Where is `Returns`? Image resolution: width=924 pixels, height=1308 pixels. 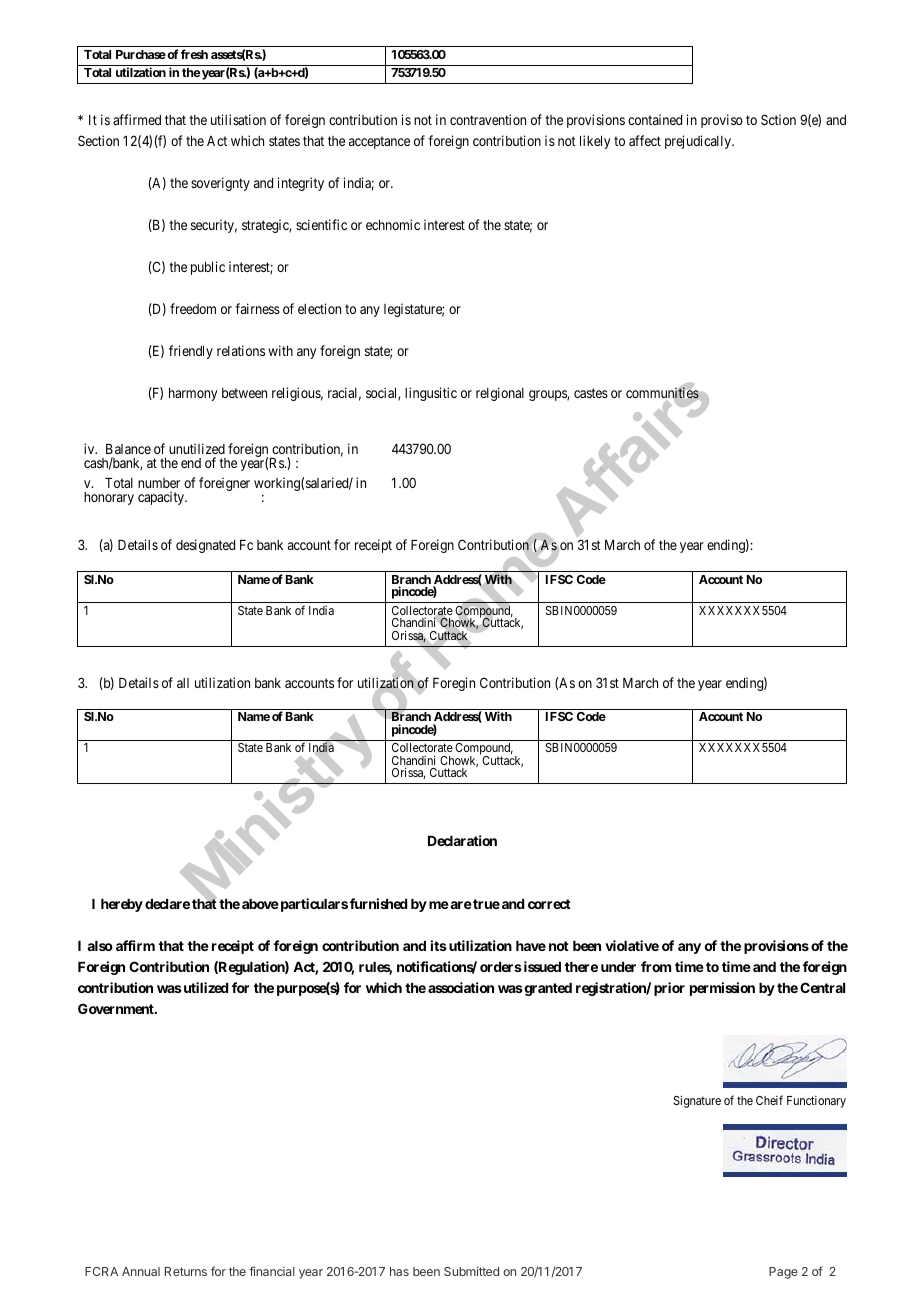
Returns is located at coordinates (186, 1271).
